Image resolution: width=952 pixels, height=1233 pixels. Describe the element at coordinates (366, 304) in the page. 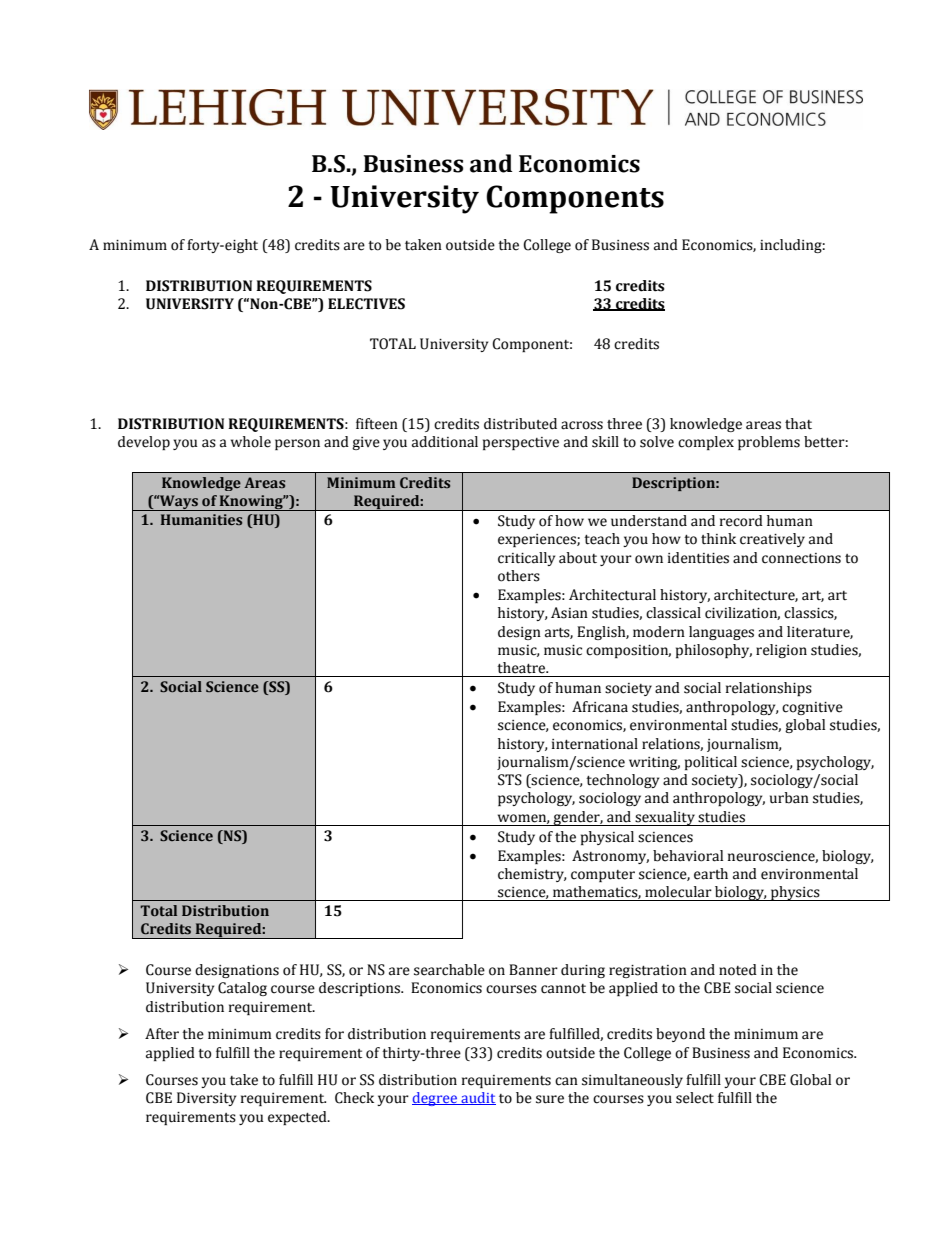

I see `ELECTIVES` at that location.
